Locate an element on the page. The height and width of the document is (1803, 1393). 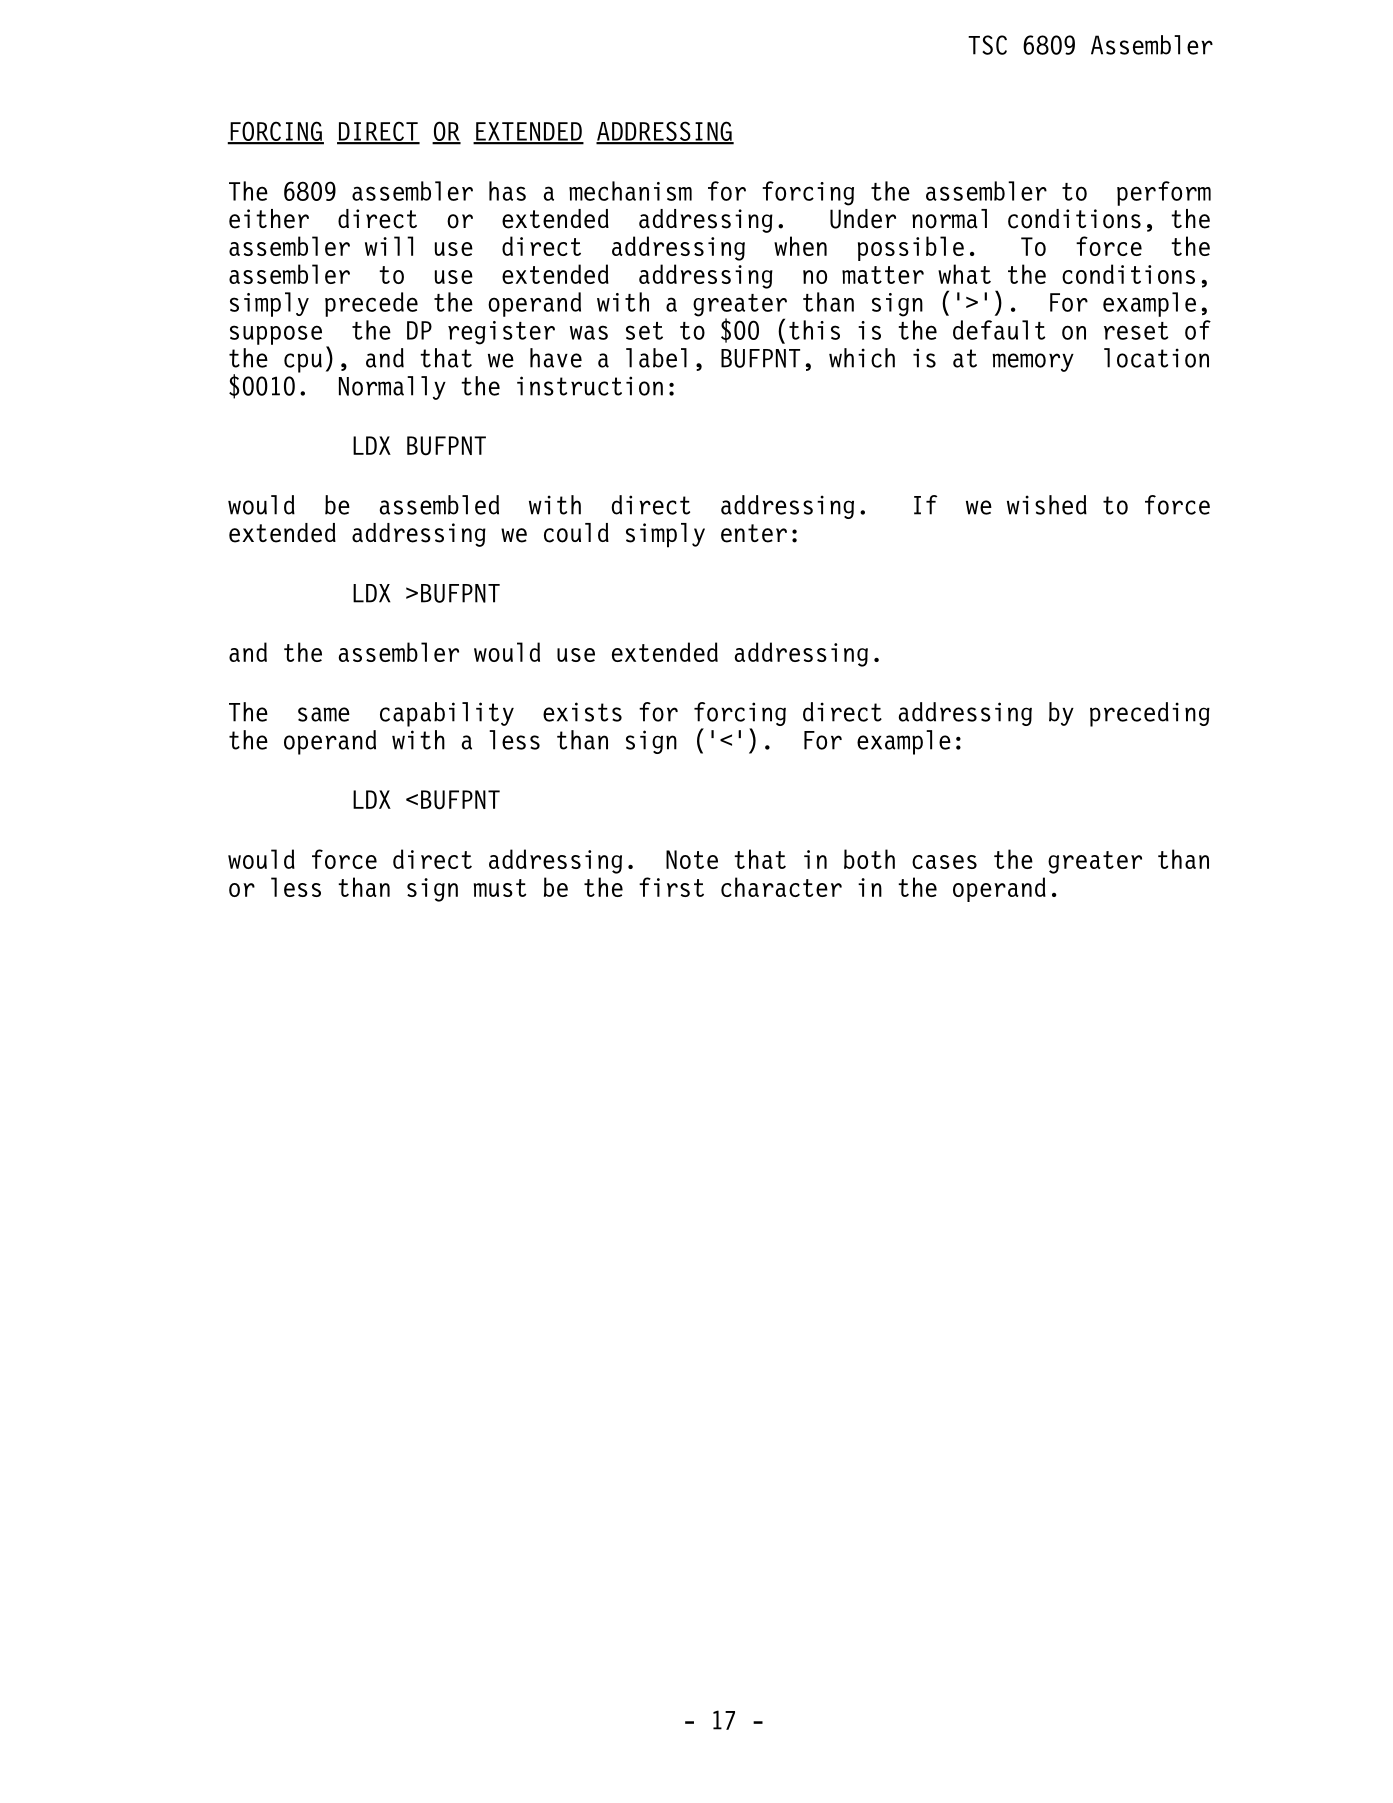
wished is located at coordinates (1047, 505).
